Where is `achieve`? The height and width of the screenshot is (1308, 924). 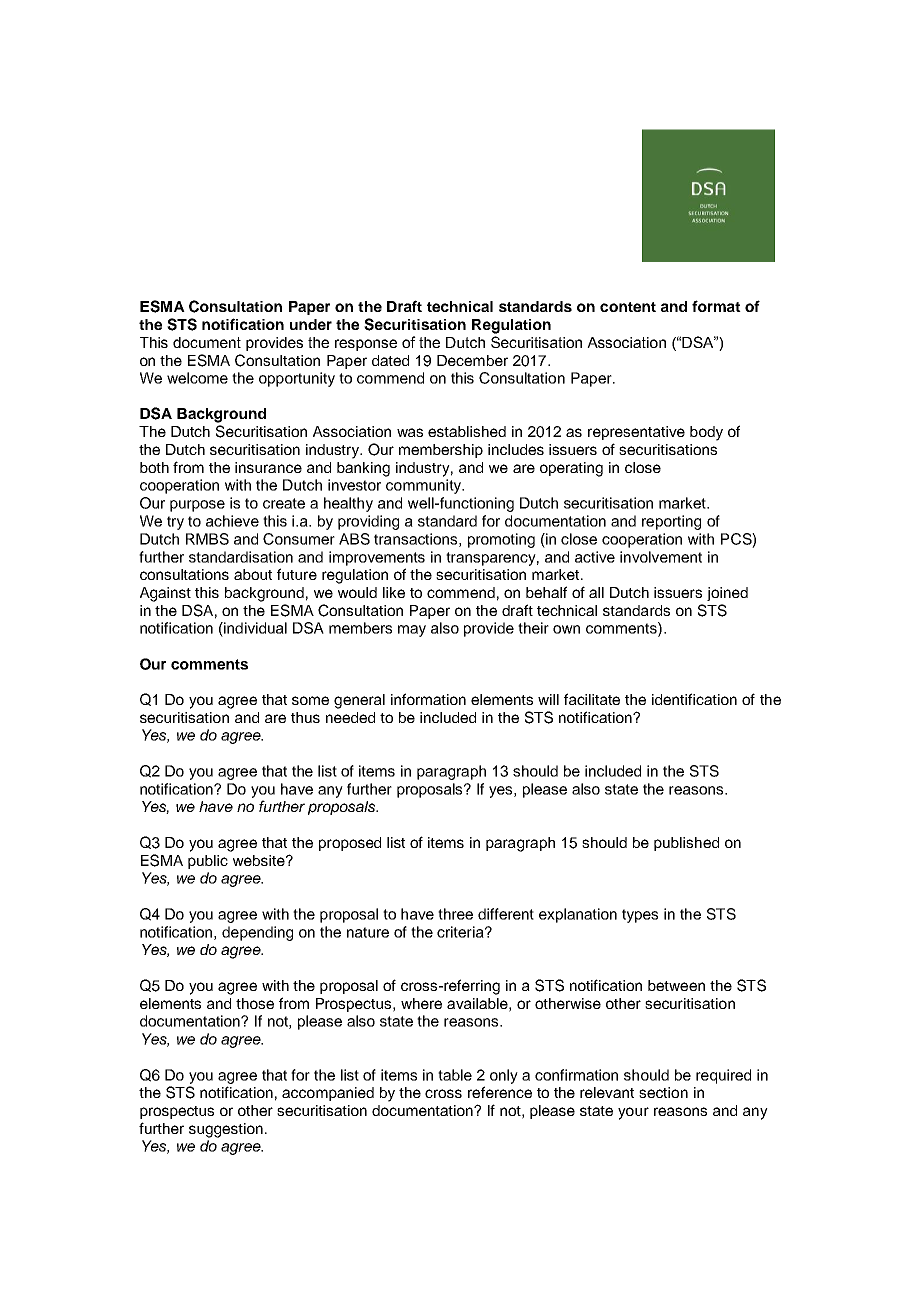
achieve is located at coordinates (232, 521).
